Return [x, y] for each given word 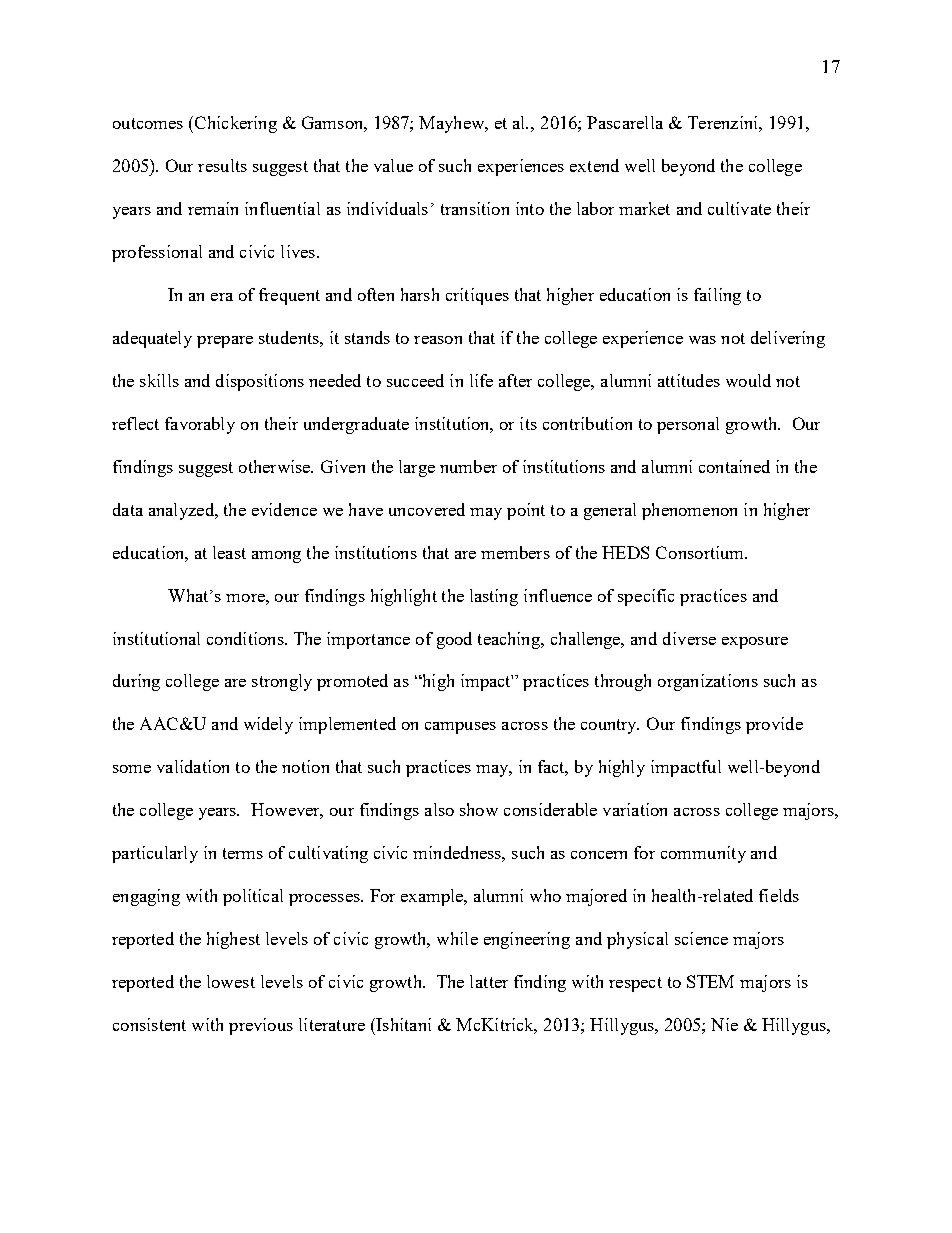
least [229, 552]
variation [635, 809]
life [481, 380]
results [222, 165]
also [439, 809]
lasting [494, 597]
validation [193, 766]
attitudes [689, 380]
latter [489, 981]
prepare [225, 342]
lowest [231, 981]
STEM [710, 981]
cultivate [739, 208]
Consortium [701, 552]
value [393, 165]
